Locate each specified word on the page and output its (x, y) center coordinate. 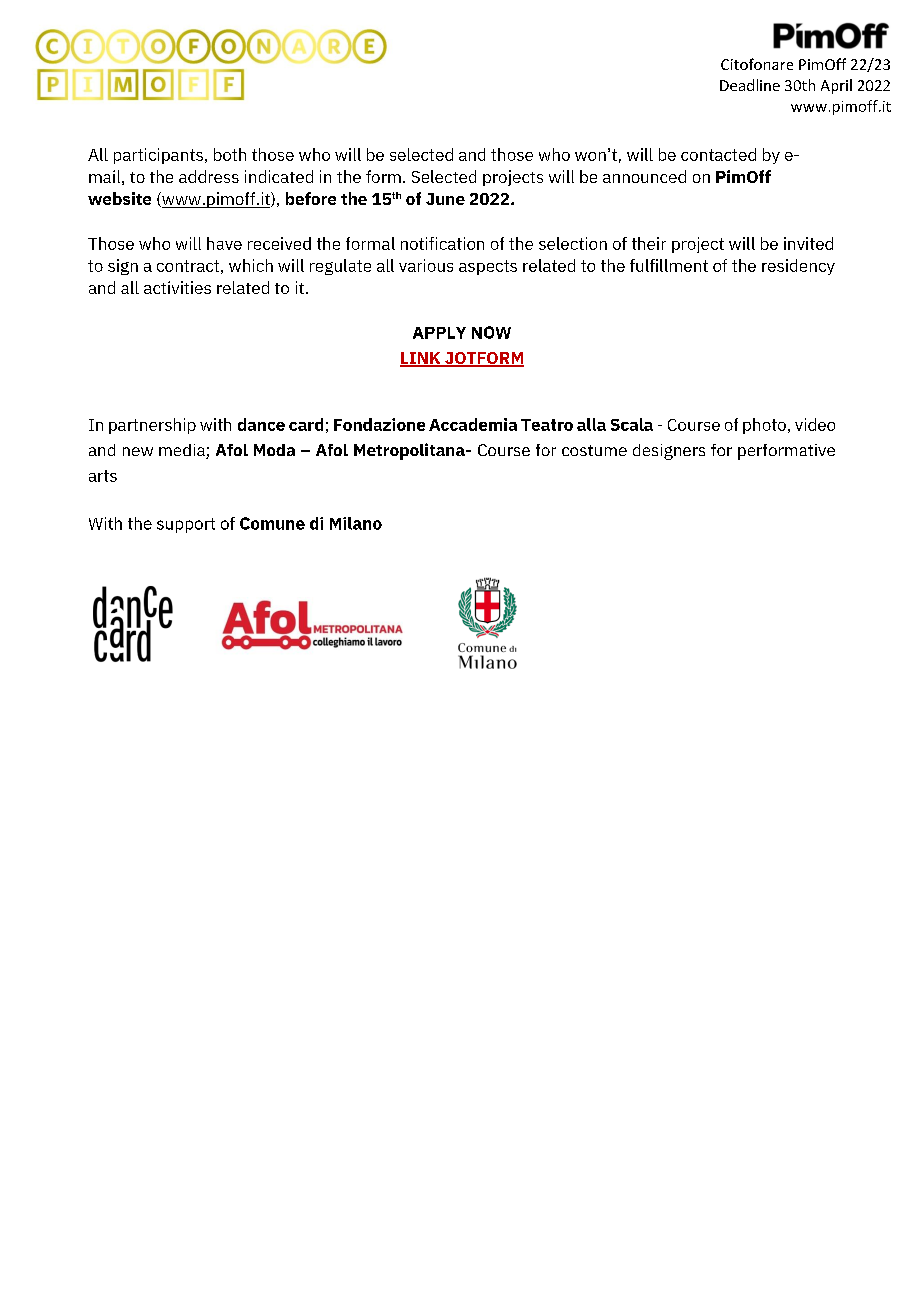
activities (177, 287)
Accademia (473, 424)
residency (798, 267)
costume (594, 450)
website (119, 198)
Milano (356, 523)
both (230, 154)
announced (644, 176)
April (836, 86)
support (186, 525)
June (445, 199)
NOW (491, 332)
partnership (152, 426)
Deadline (750, 85)
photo (764, 426)
